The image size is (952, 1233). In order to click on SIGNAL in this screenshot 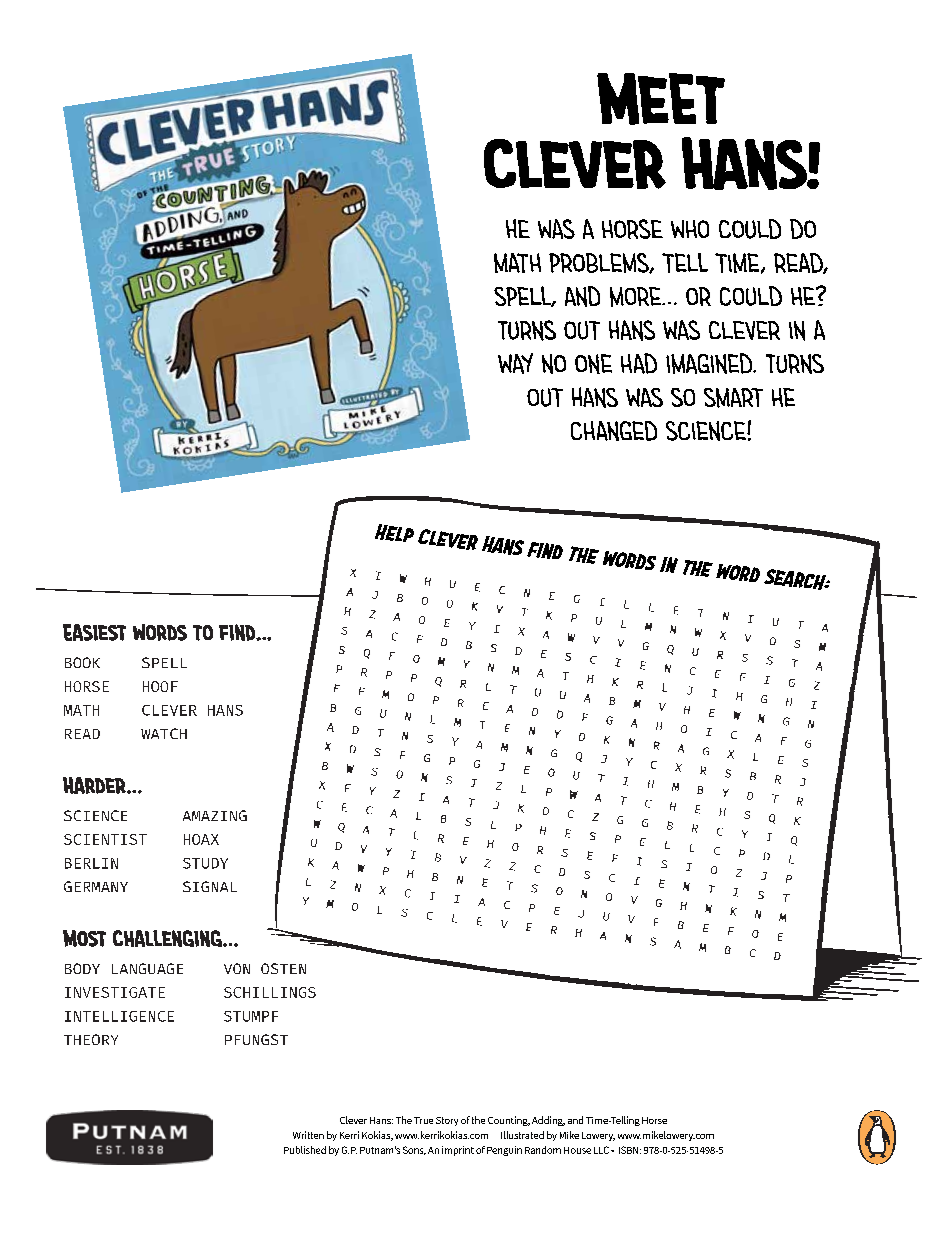, I will do `click(210, 886)`.
